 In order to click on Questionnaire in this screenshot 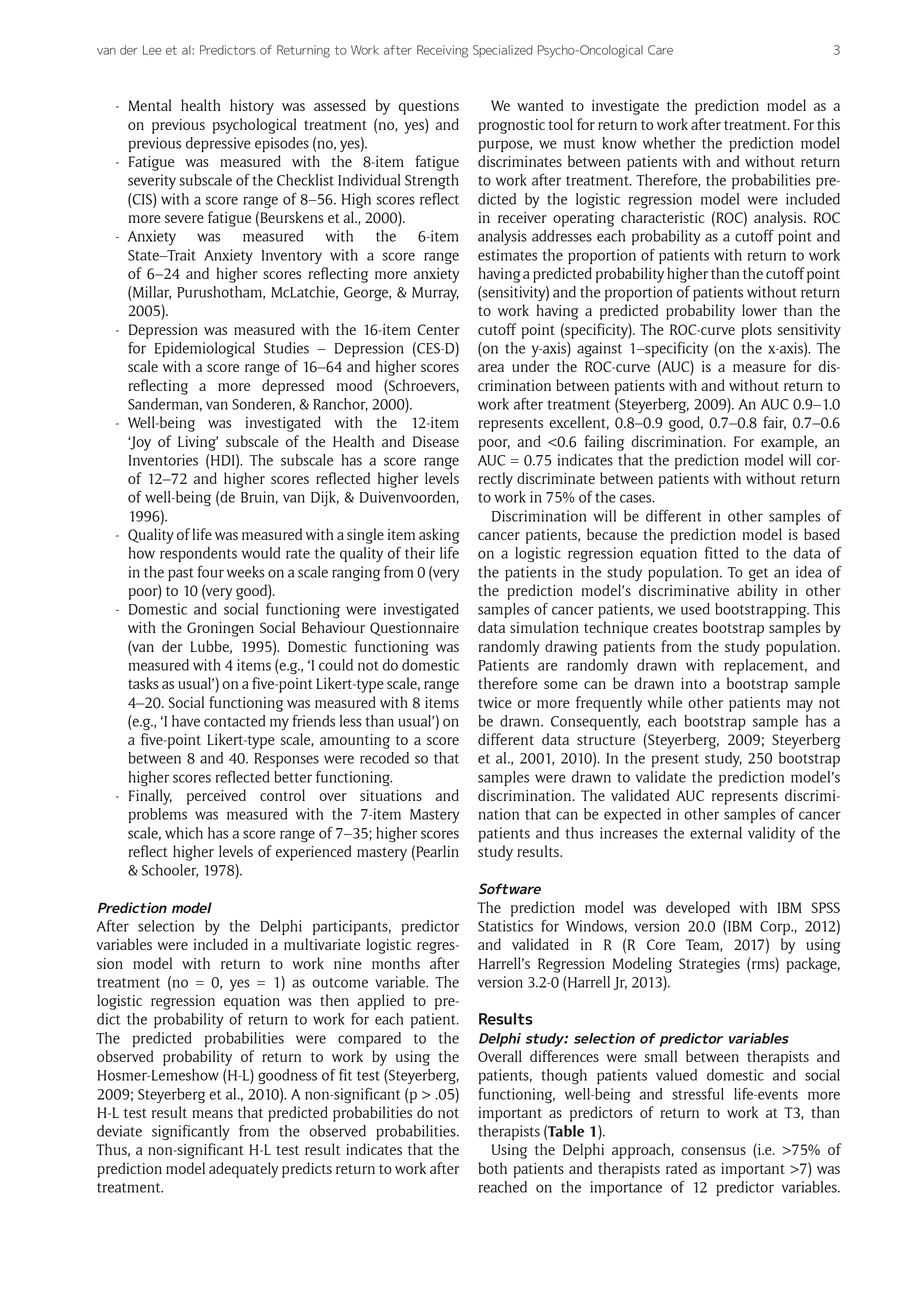, I will do `click(414, 629)`.
